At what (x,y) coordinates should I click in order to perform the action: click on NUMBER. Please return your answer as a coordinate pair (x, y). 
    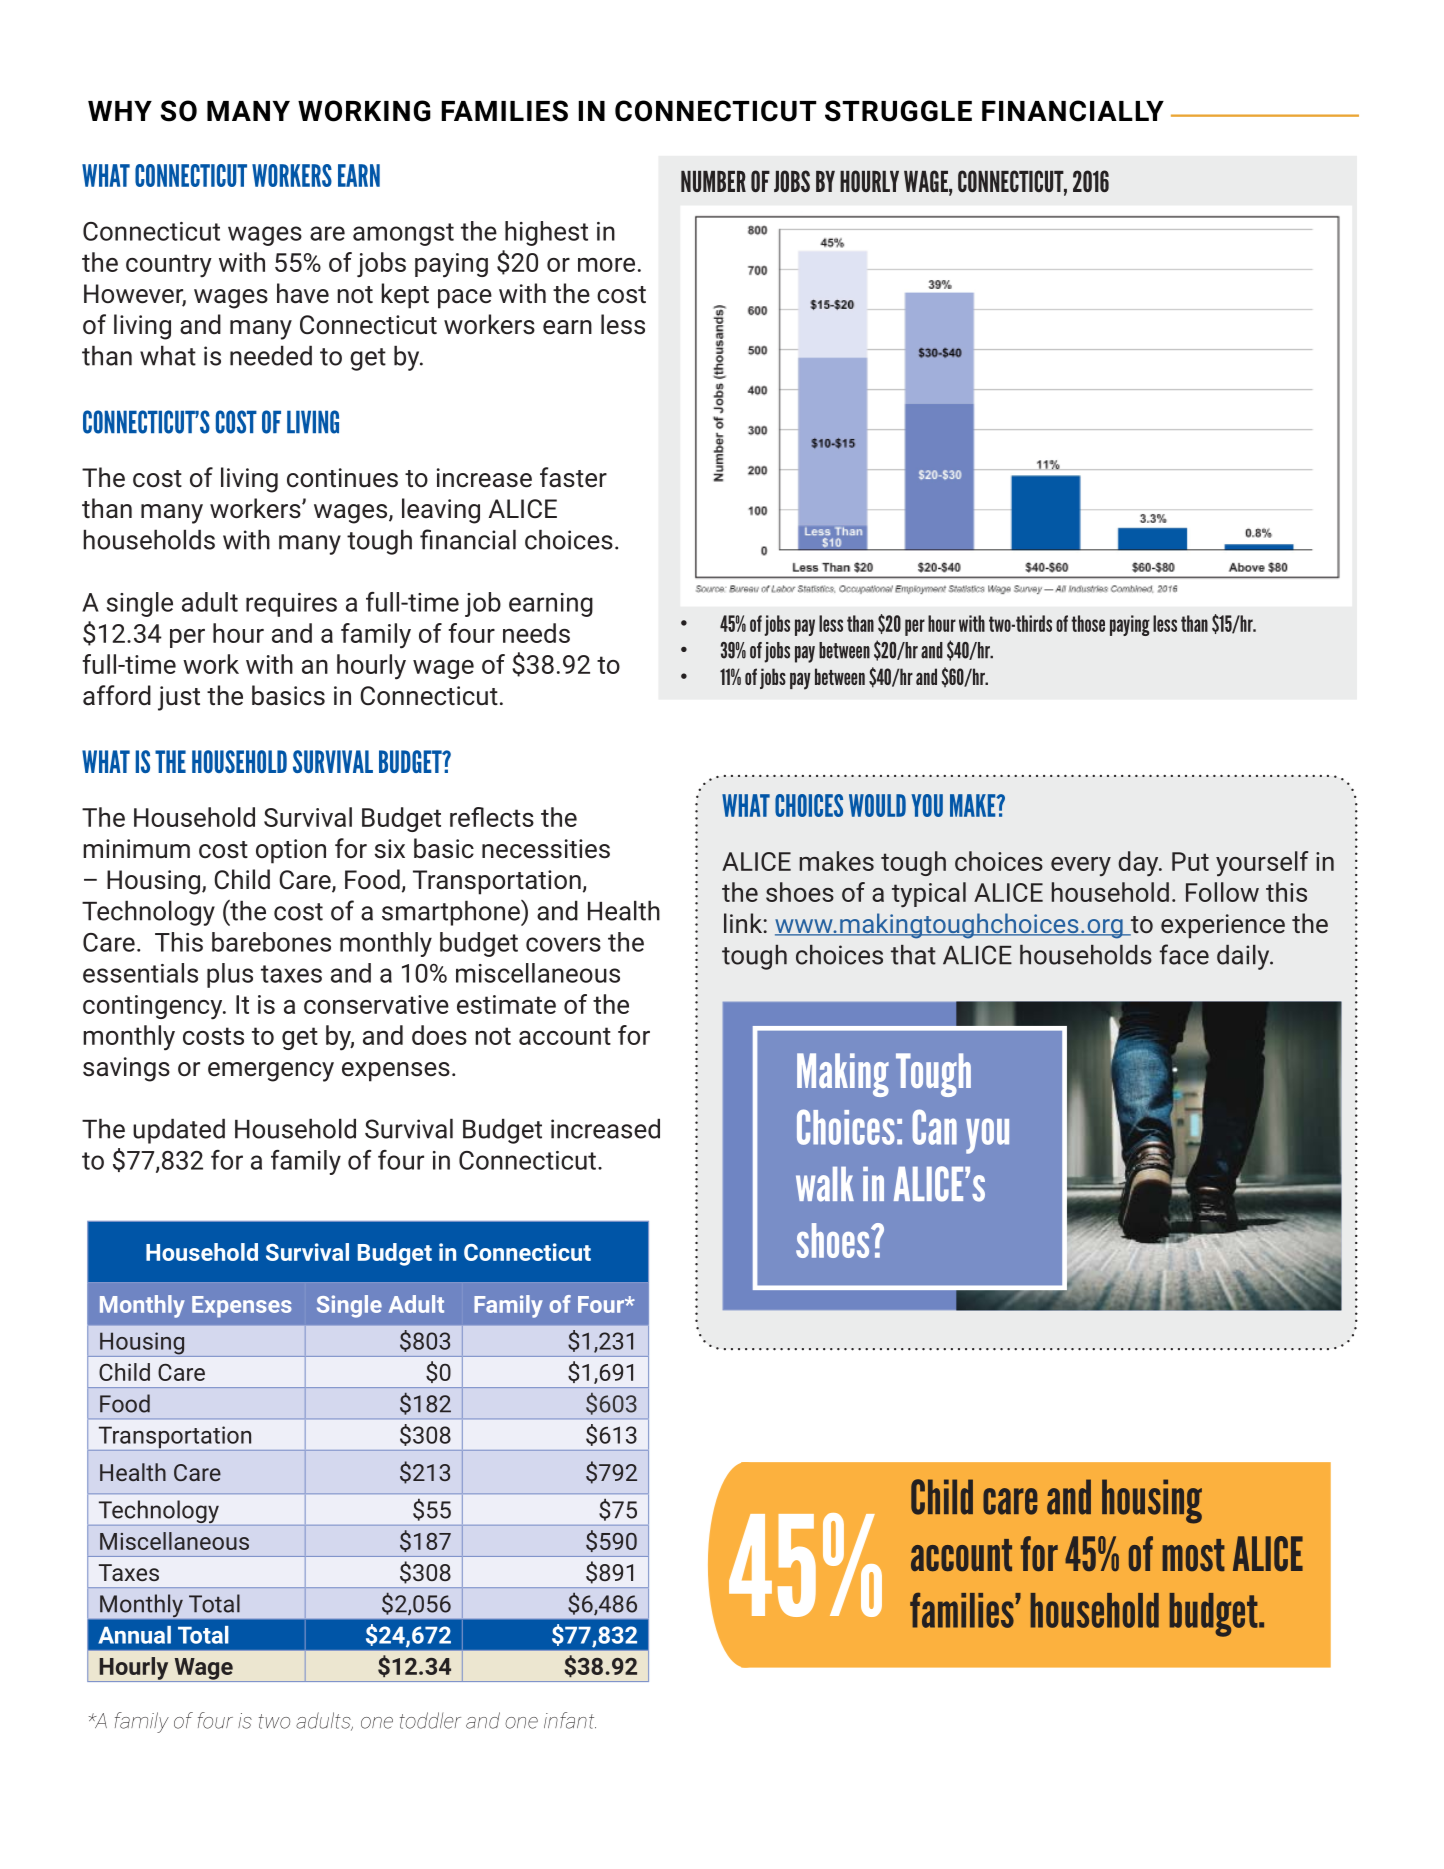
    Looking at the image, I should click on (713, 181).
